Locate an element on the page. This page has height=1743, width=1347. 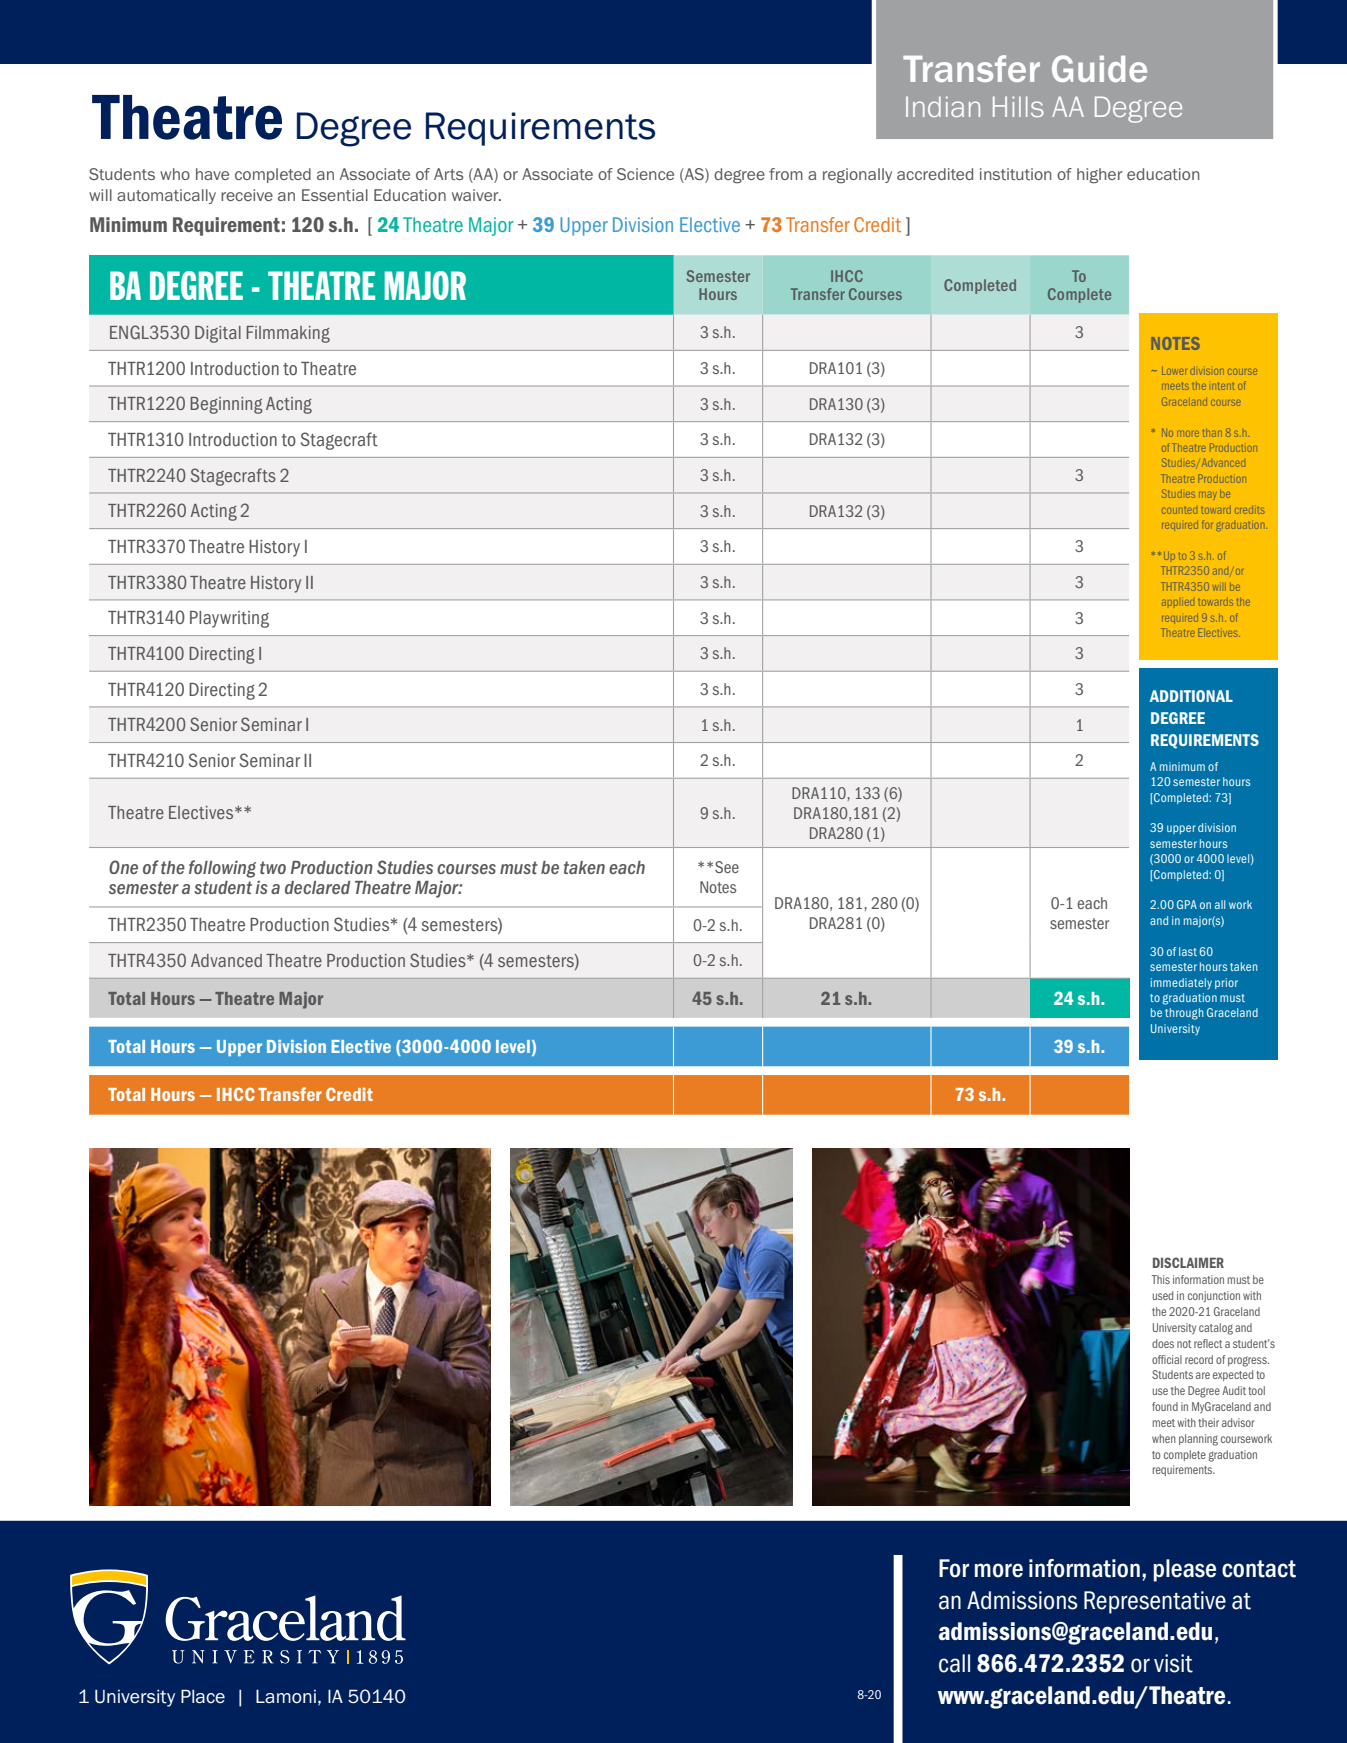
applied is located at coordinates (1178, 603).
